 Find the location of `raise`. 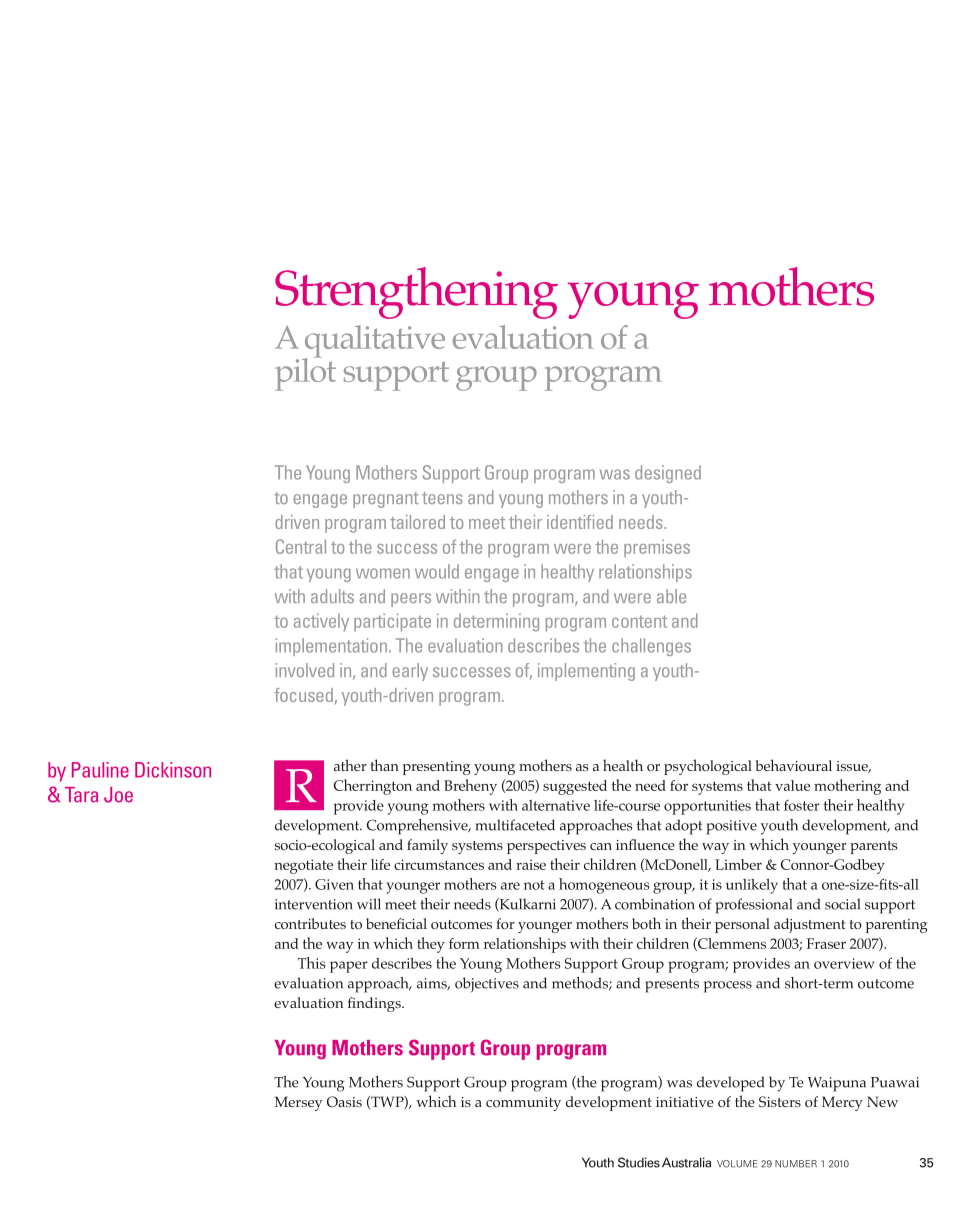

raise is located at coordinates (531, 864).
